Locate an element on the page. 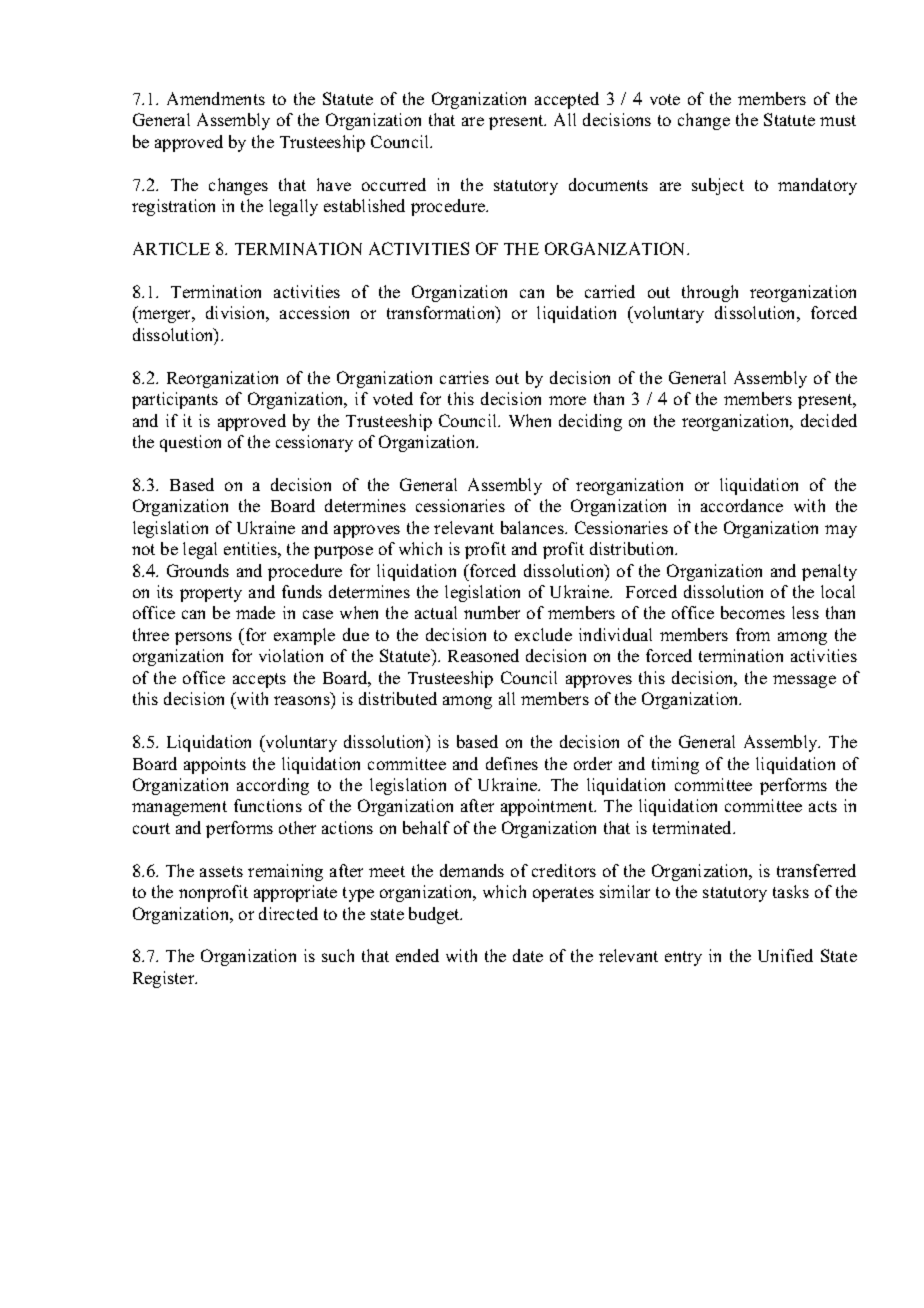  Register is located at coordinates (165, 979).
